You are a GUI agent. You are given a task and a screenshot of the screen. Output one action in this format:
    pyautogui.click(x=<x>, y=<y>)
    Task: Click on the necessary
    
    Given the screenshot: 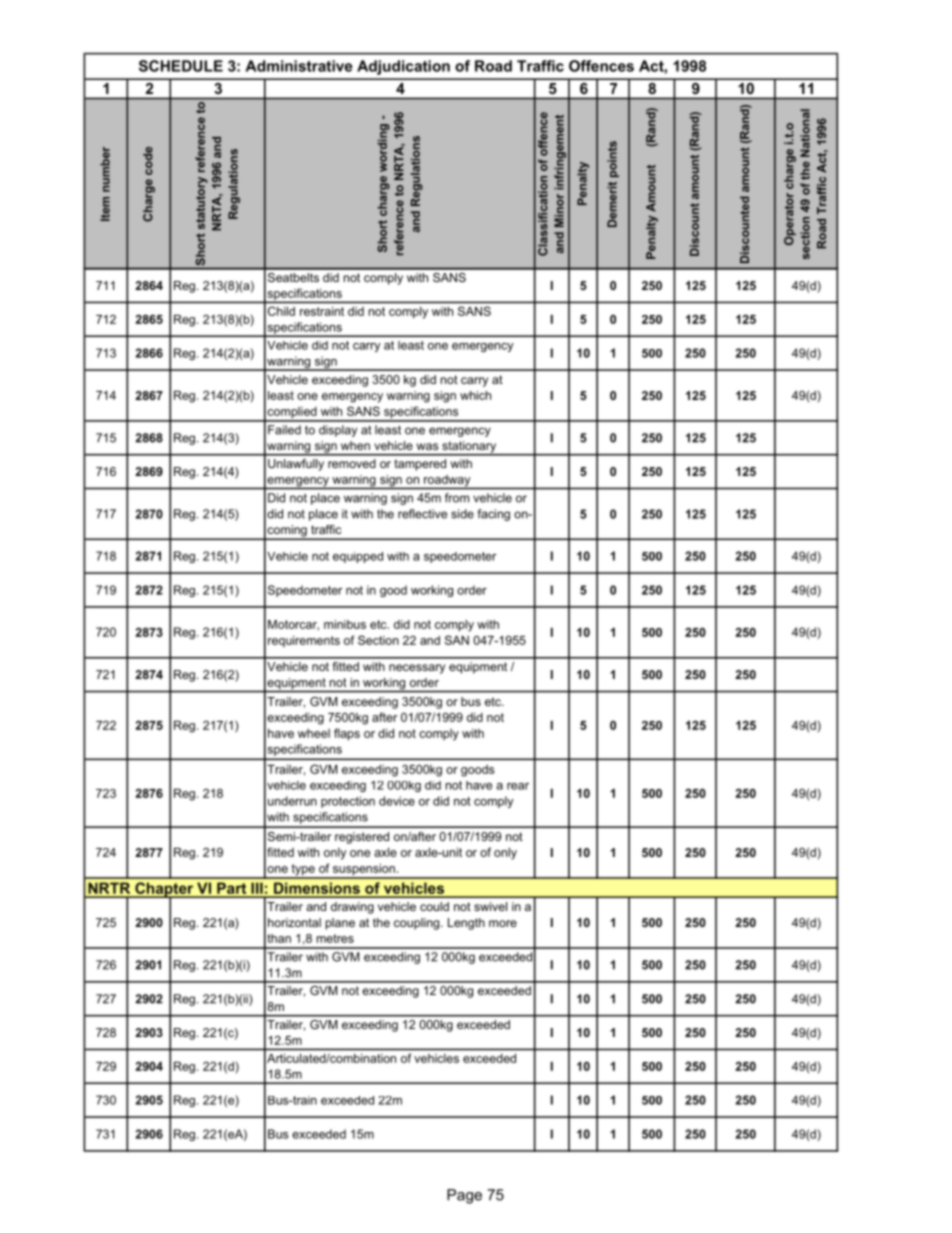 What is the action you would take?
    pyautogui.click(x=417, y=669)
